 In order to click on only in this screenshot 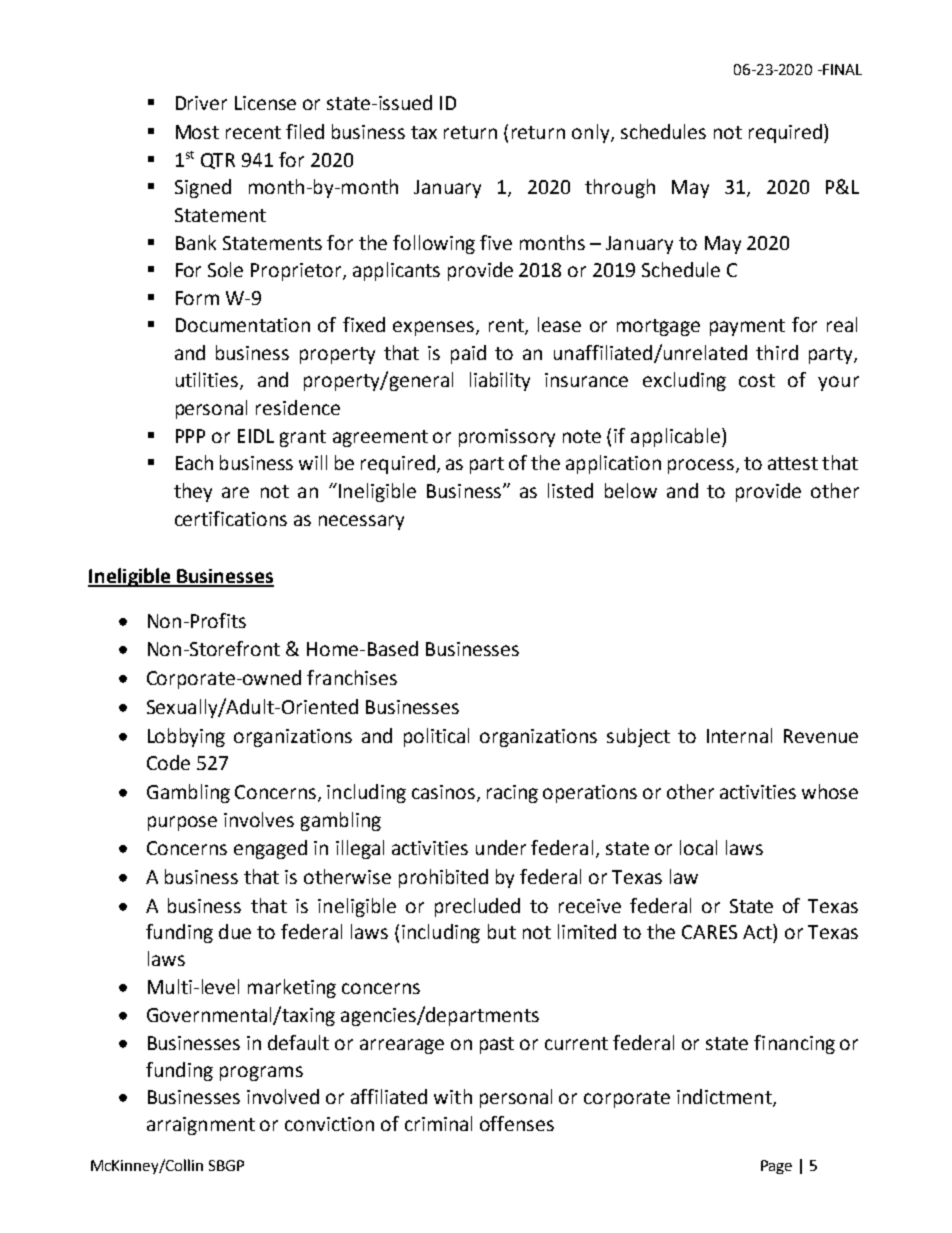, I will do `click(592, 133)`.
